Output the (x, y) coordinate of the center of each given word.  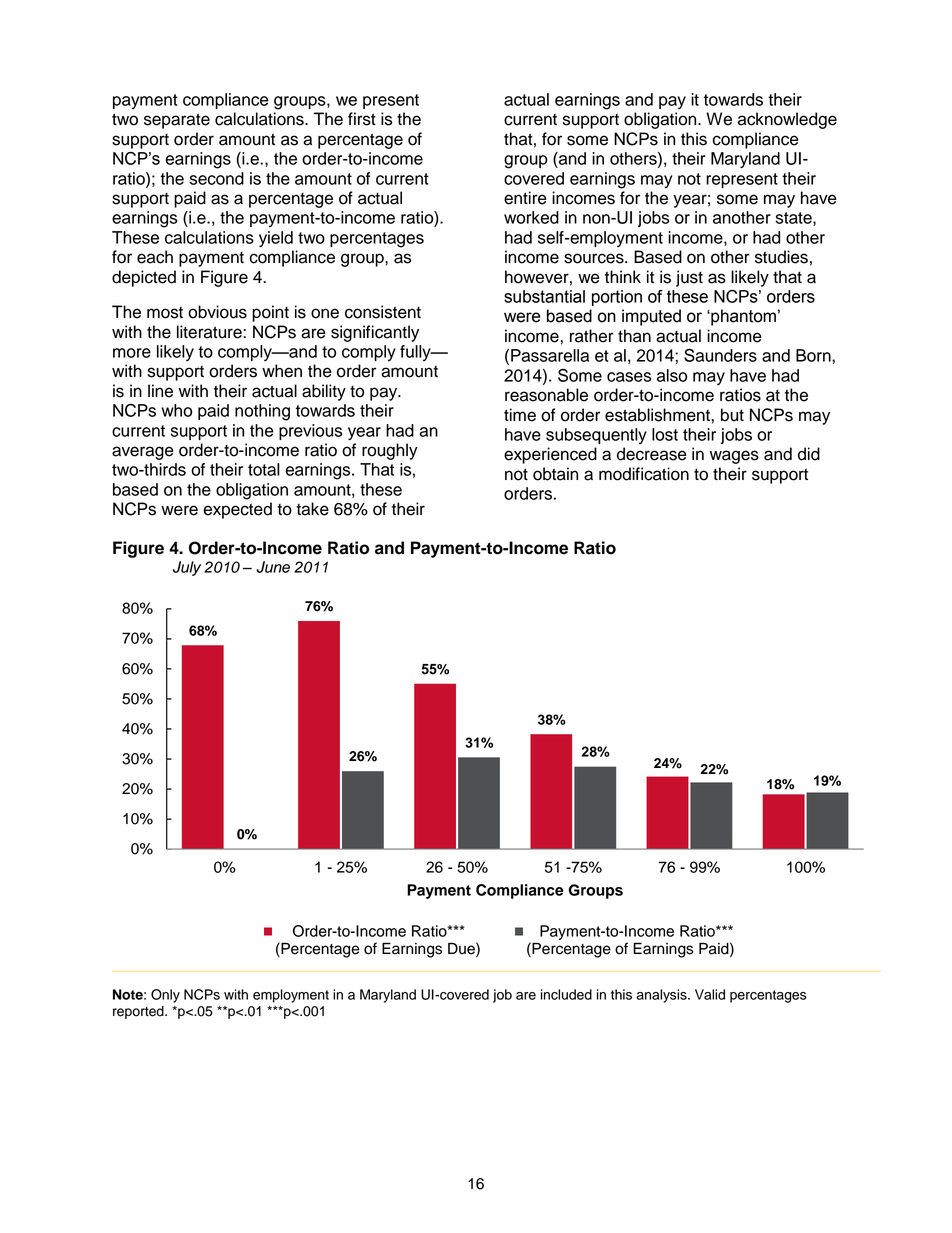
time (520, 415)
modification (644, 474)
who (176, 410)
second (217, 178)
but (732, 415)
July (187, 568)
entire (525, 198)
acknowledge (787, 120)
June (273, 567)
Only (165, 996)
